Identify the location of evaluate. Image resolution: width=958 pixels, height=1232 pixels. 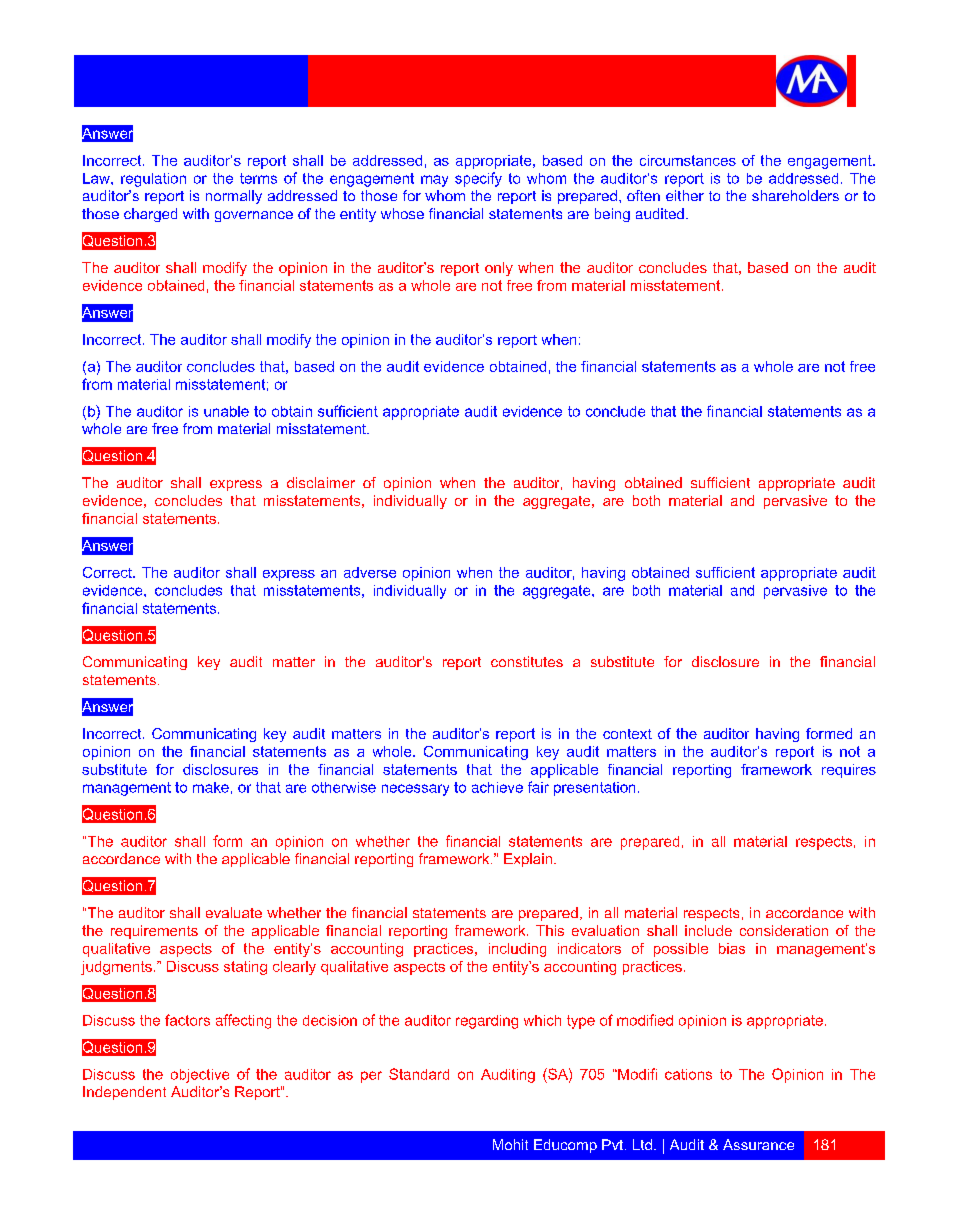
(234, 912).
